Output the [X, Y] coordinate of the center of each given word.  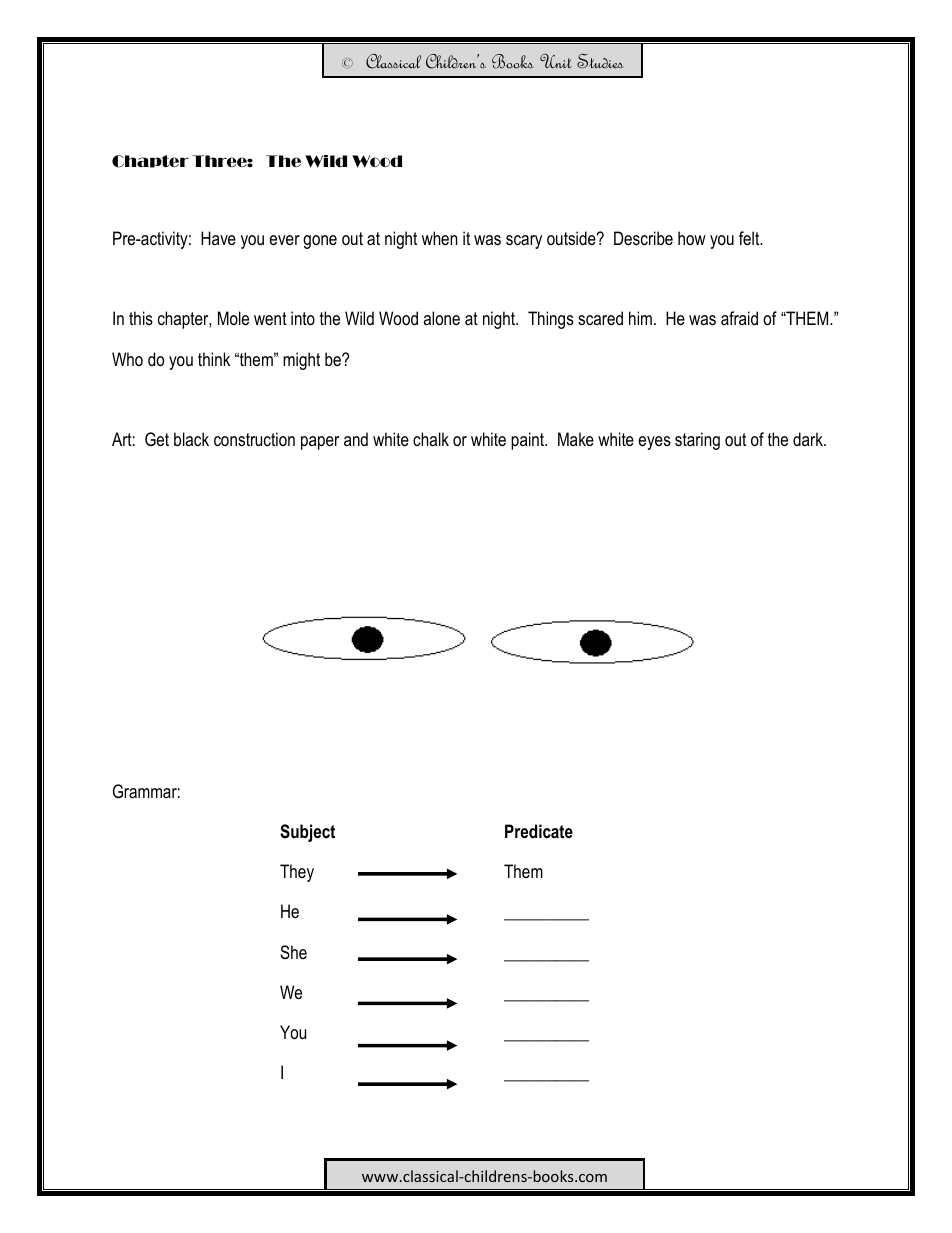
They [297, 873]
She [293, 952]
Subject [307, 833]
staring [697, 441]
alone [441, 318]
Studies [600, 61]
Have [218, 238]
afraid [739, 318]
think [214, 359]
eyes [654, 443]
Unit [556, 61]
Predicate [539, 831]
